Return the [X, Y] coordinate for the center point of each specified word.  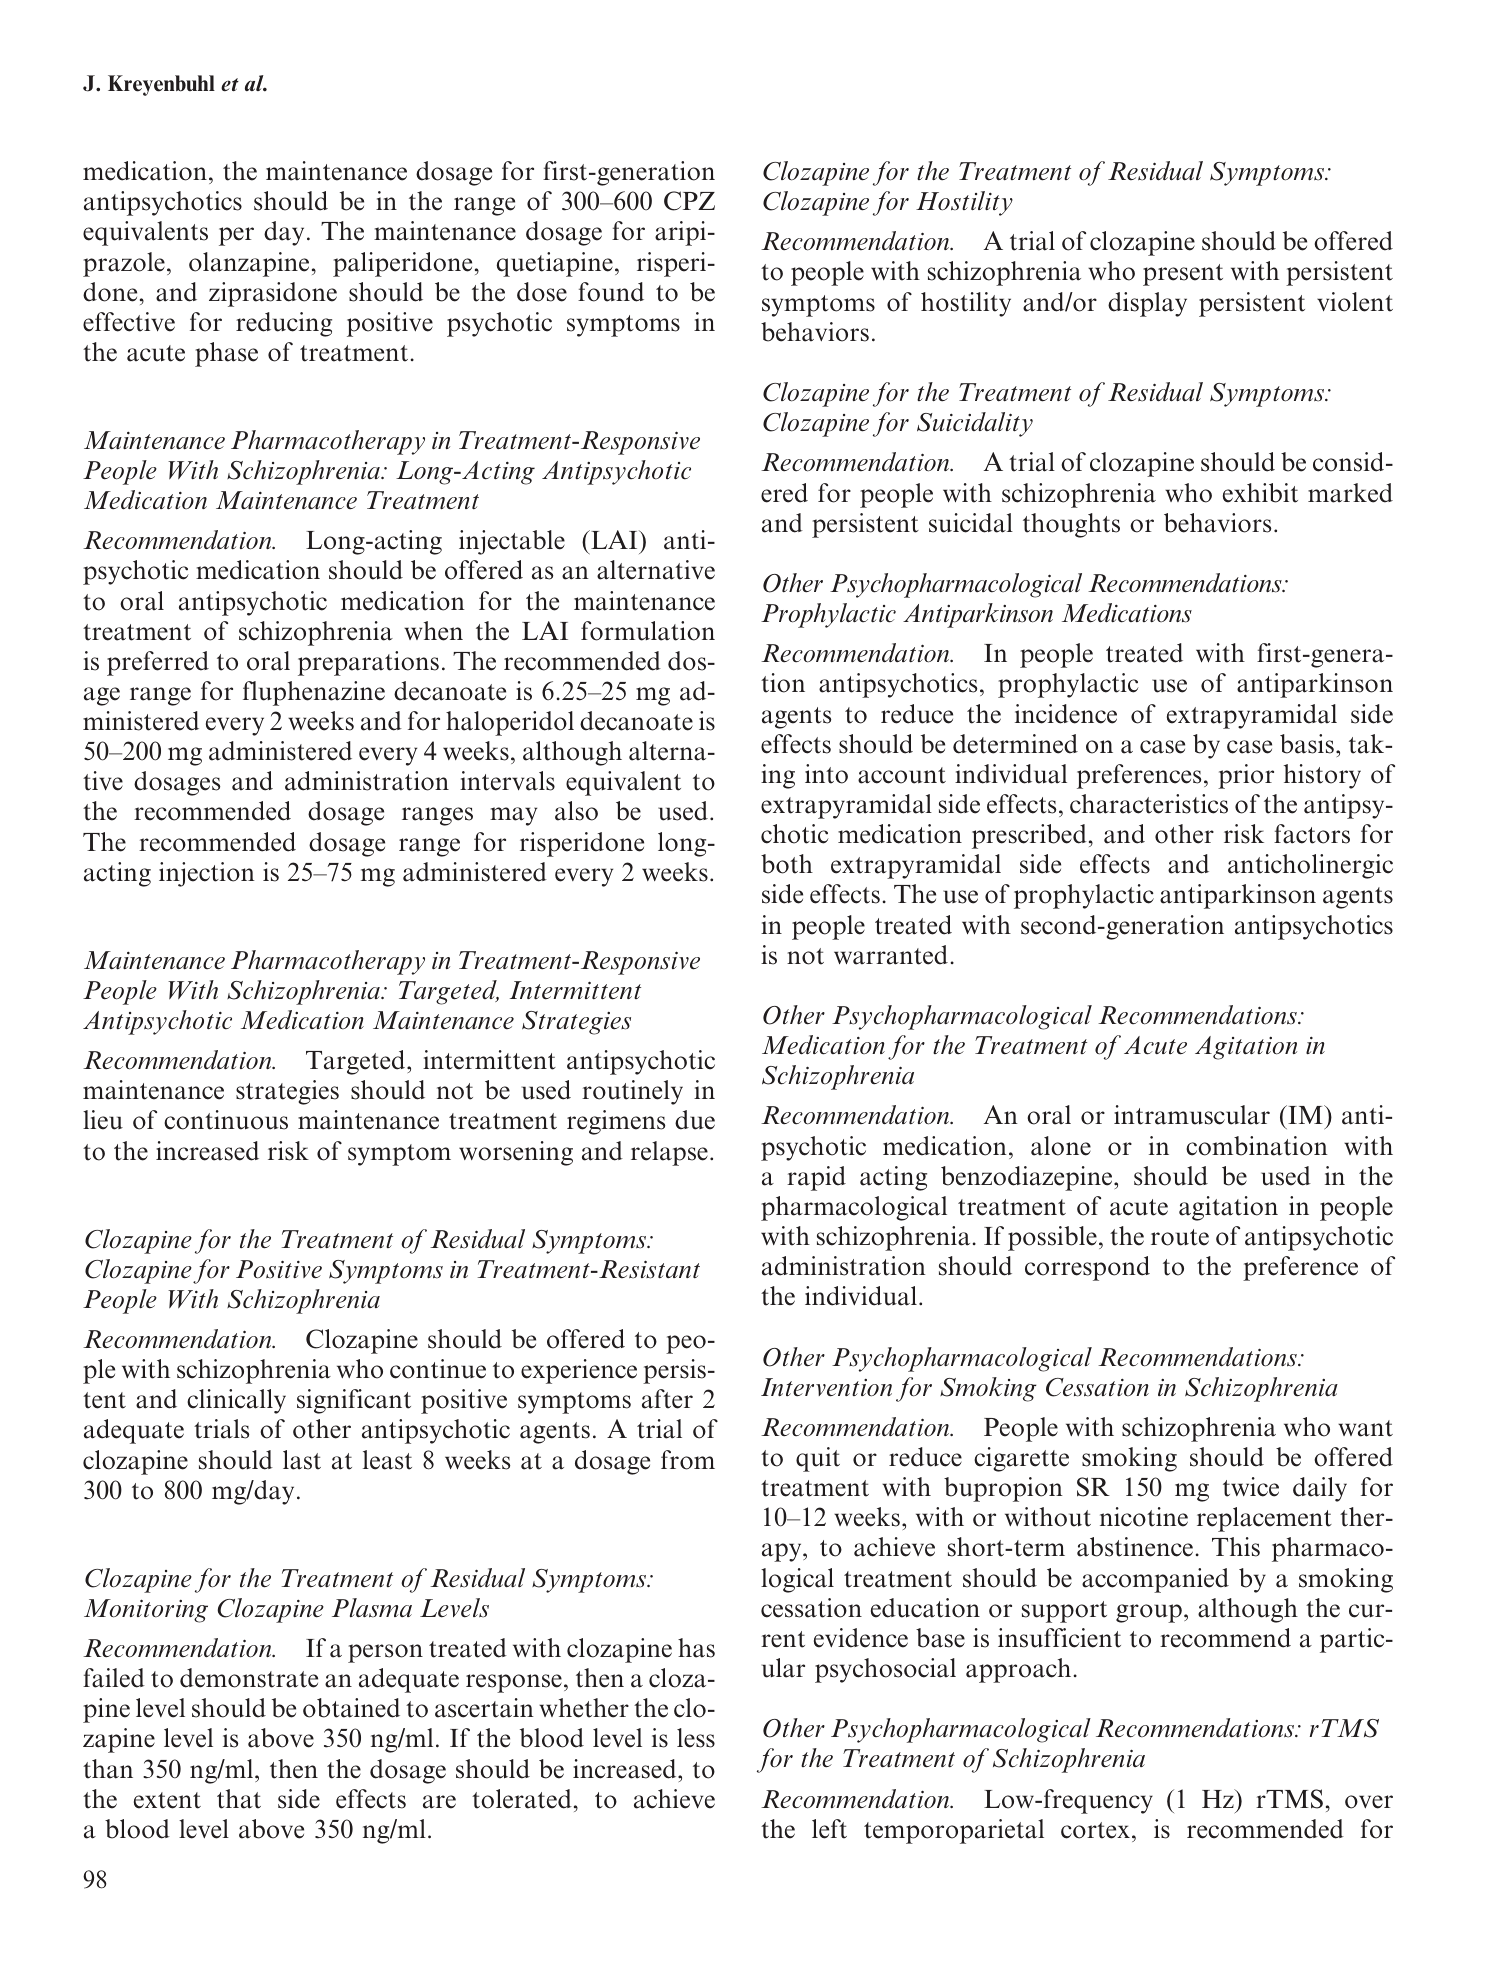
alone [1061, 1146]
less [696, 1738]
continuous [226, 1120]
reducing [284, 324]
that [239, 1799]
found [611, 292]
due [695, 1120]
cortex [1095, 1830]
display [1147, 304]
